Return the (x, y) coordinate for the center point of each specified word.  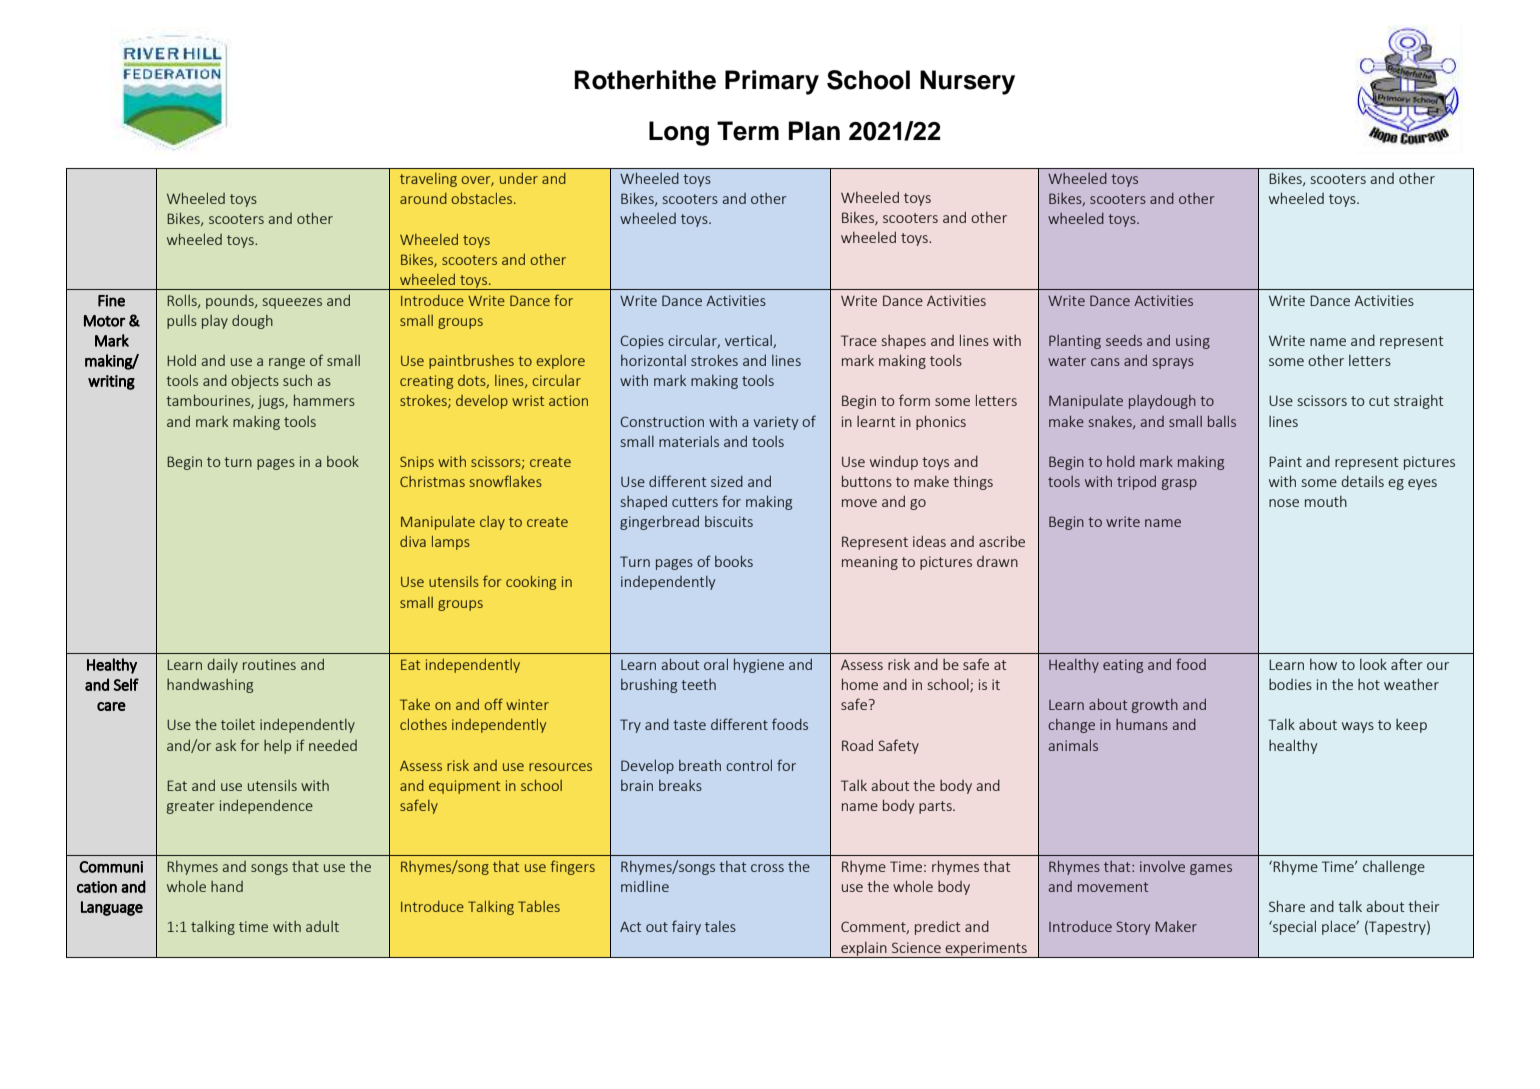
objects (255, 381)
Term (748, 131)
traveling (428, 180)
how (1323, 664)
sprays (1173, 363)
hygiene (759, 665)
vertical (749, 341)
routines (269, 664)
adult (322, 926)
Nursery (967, 82)
